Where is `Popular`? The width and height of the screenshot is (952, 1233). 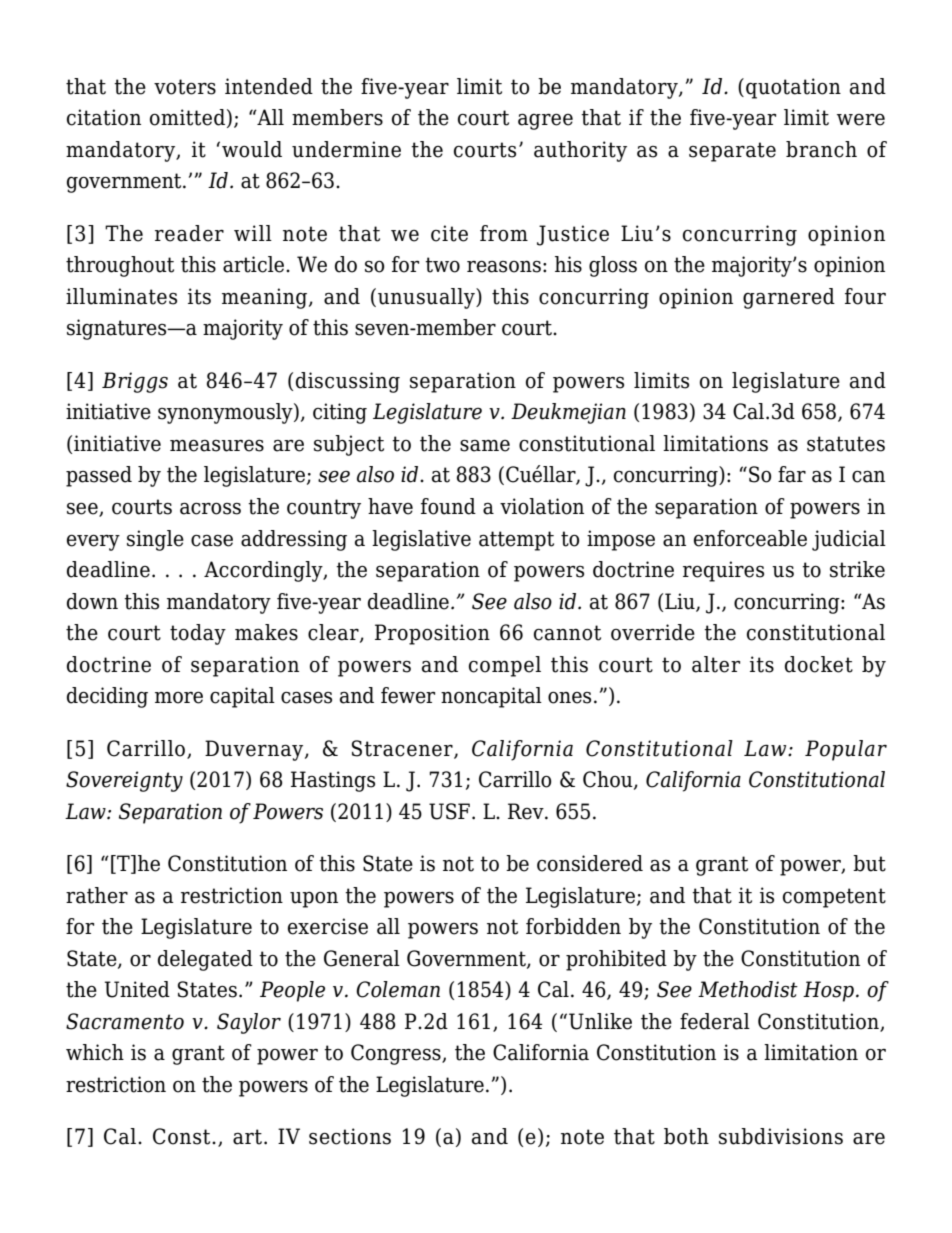 Popular is located at coordinates (846, 750).
